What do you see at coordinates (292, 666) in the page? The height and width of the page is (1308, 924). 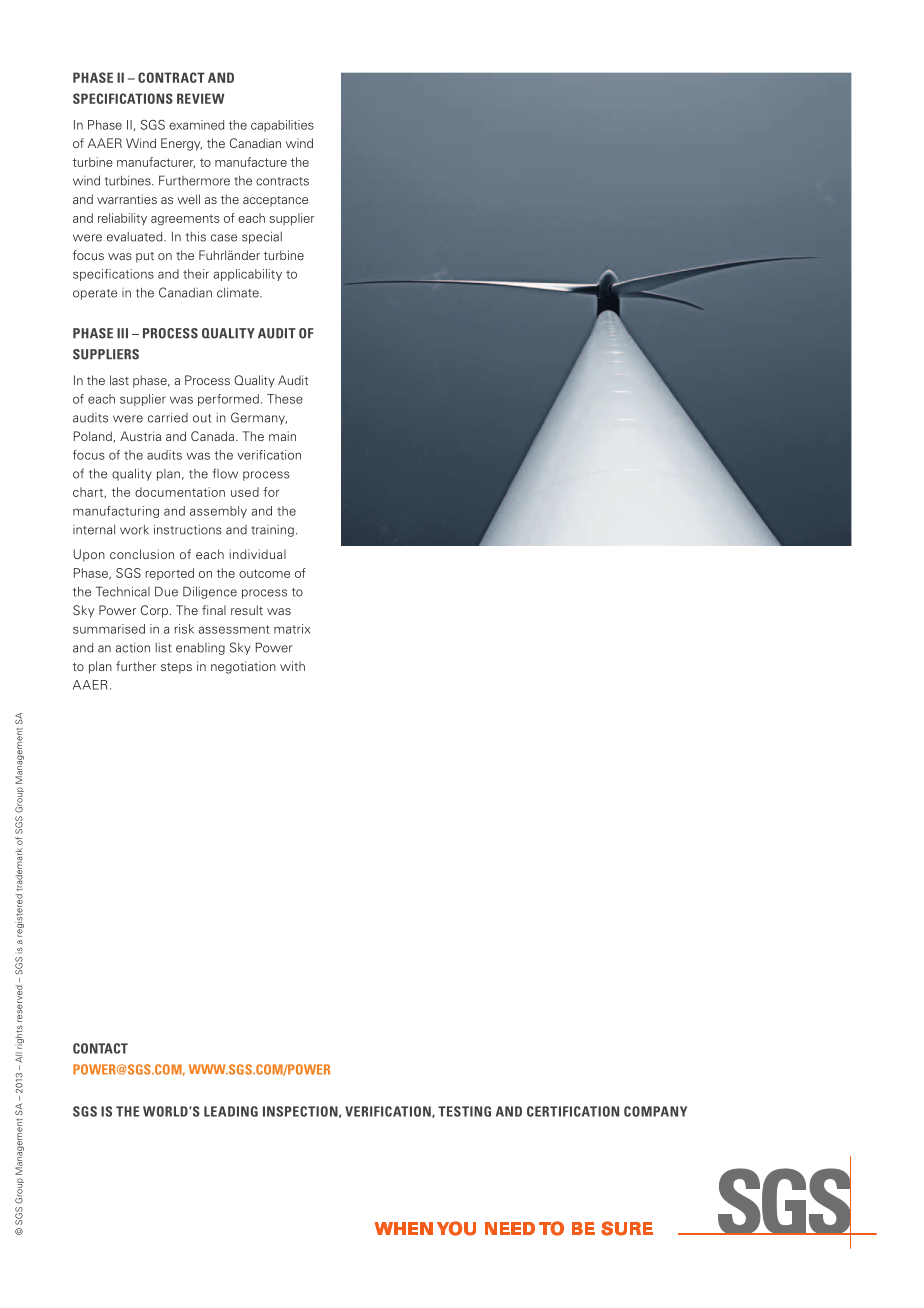 I see `with` at bounding box center [292, 666].
